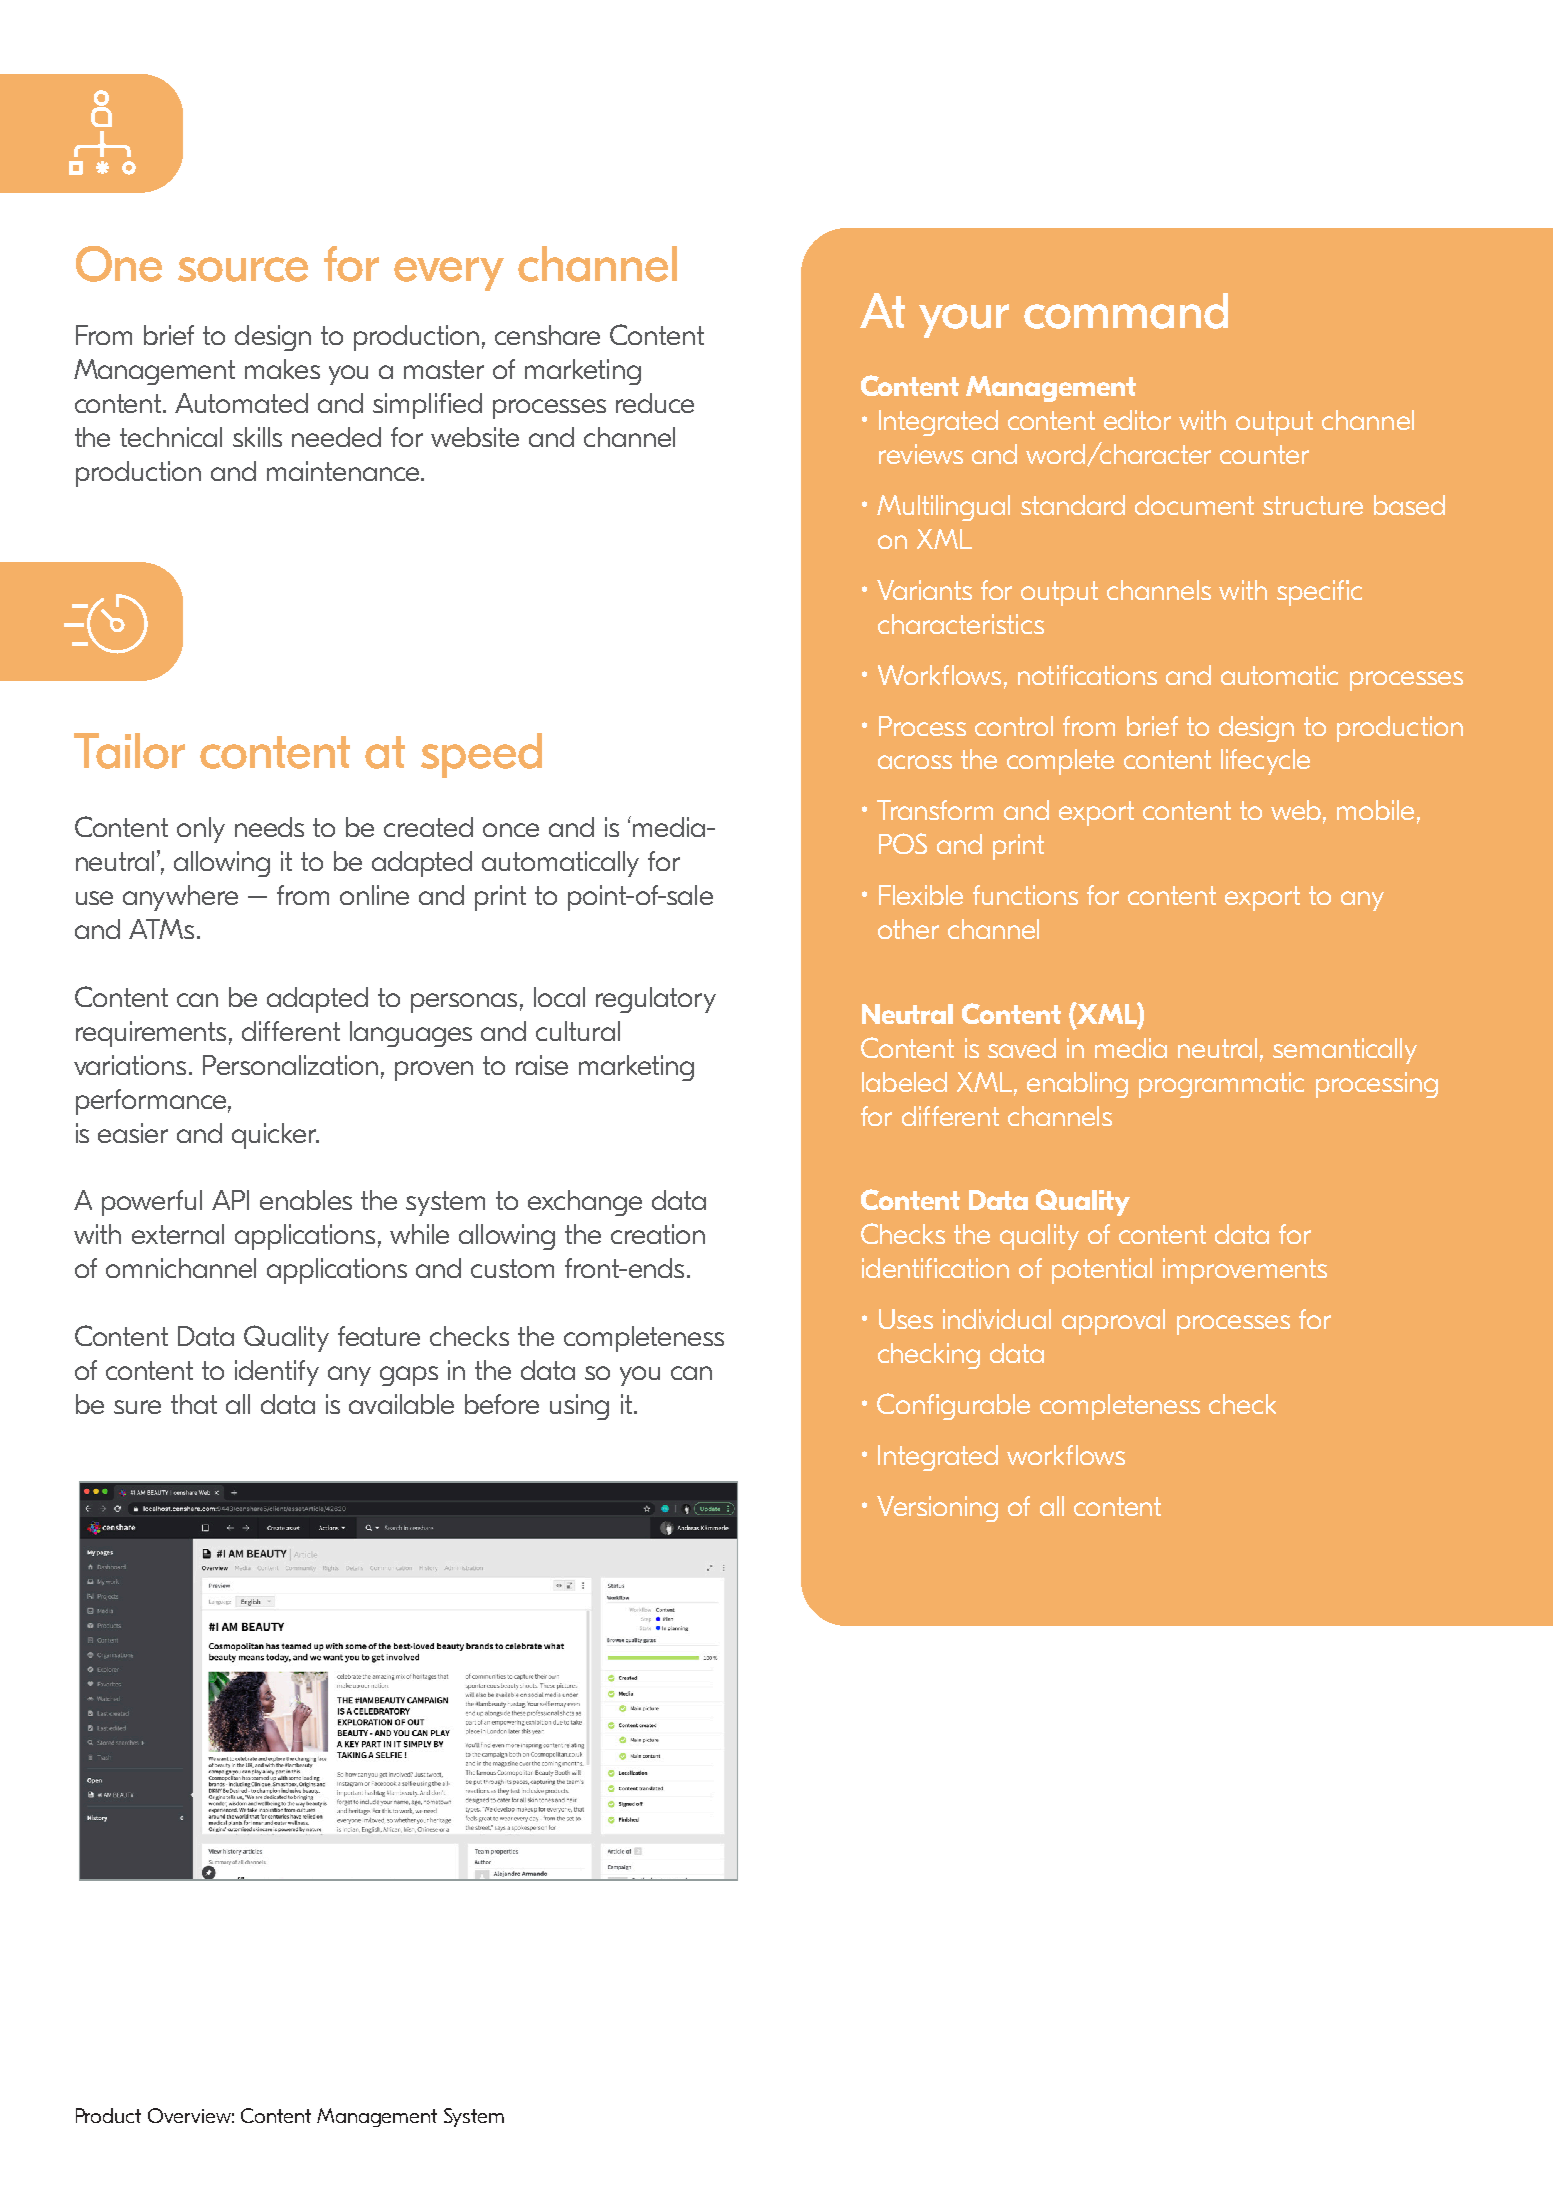 This screenshot has height=2197, width=1553. What do you see at coordinates (1375, 810) in the screenshot?
I see `mobile` at bounding box center [1375, 810].
